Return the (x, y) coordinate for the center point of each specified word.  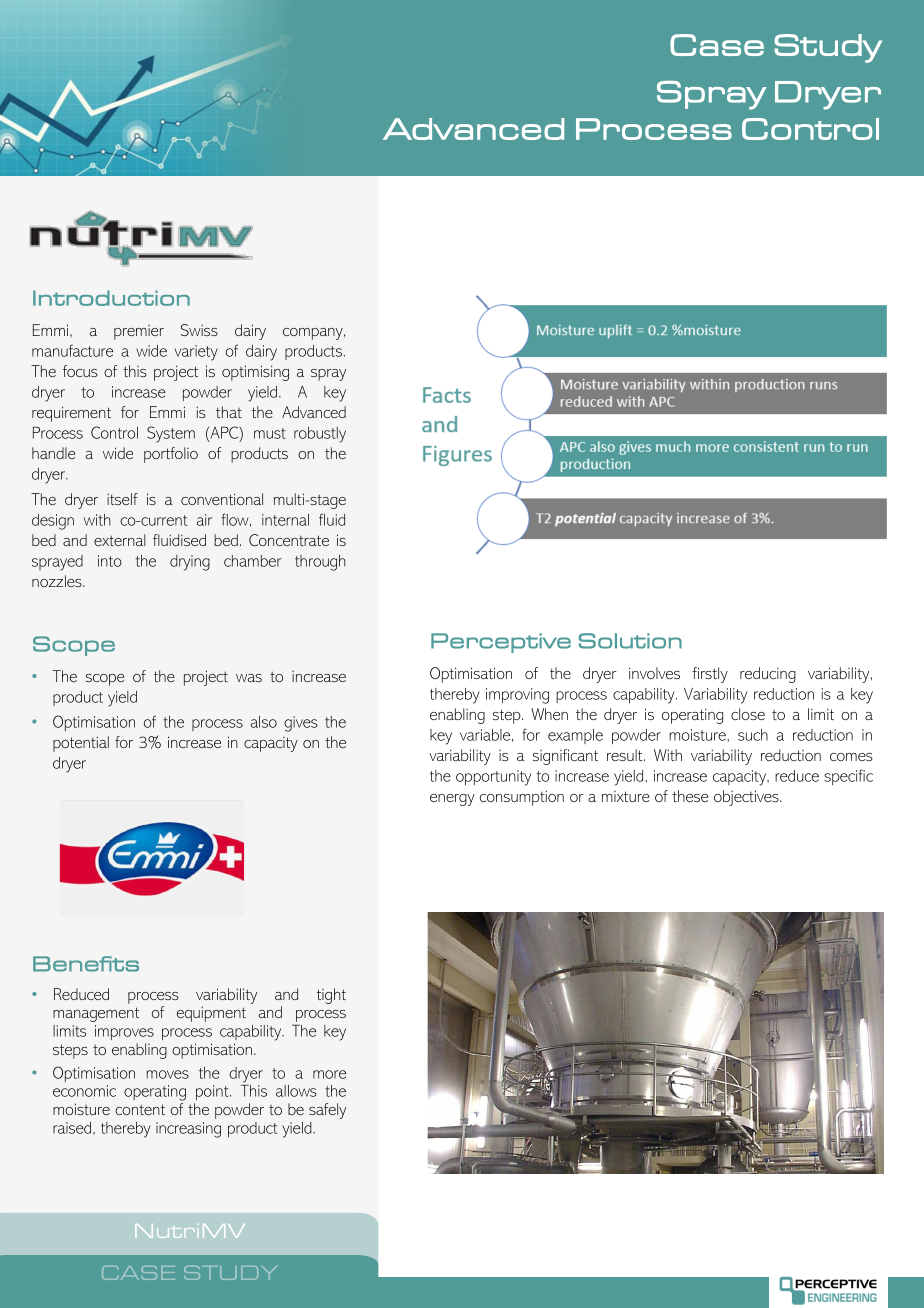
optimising (255, 373)
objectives (747, 798)
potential (81, 744)
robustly (320, 435)
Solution (630, 641)
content (140, 1109)
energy (452, 800)
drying (190, 563)
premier (139, 332)
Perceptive (501, 643)
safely (327, 1111)
